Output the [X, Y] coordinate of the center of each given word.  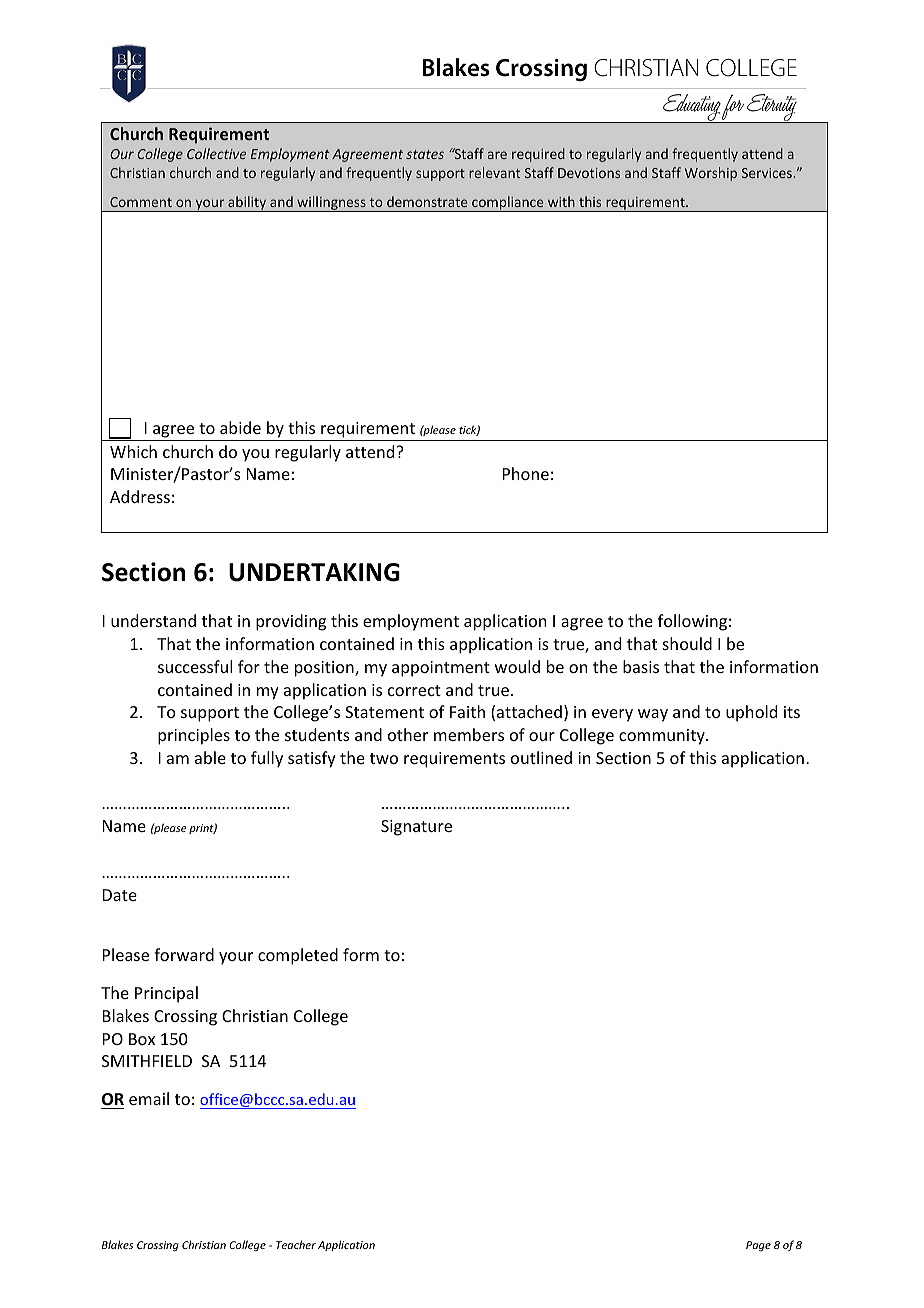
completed [298, 956]
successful [195, 666]
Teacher [296, 1244]
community [663, 737]
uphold [751, 713]
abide [240, 427]
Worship [711, 174]
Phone [526, 473]
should [687, 643]
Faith [467, 711]
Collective [217, 153]
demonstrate [427, 201]
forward [184, 954]
